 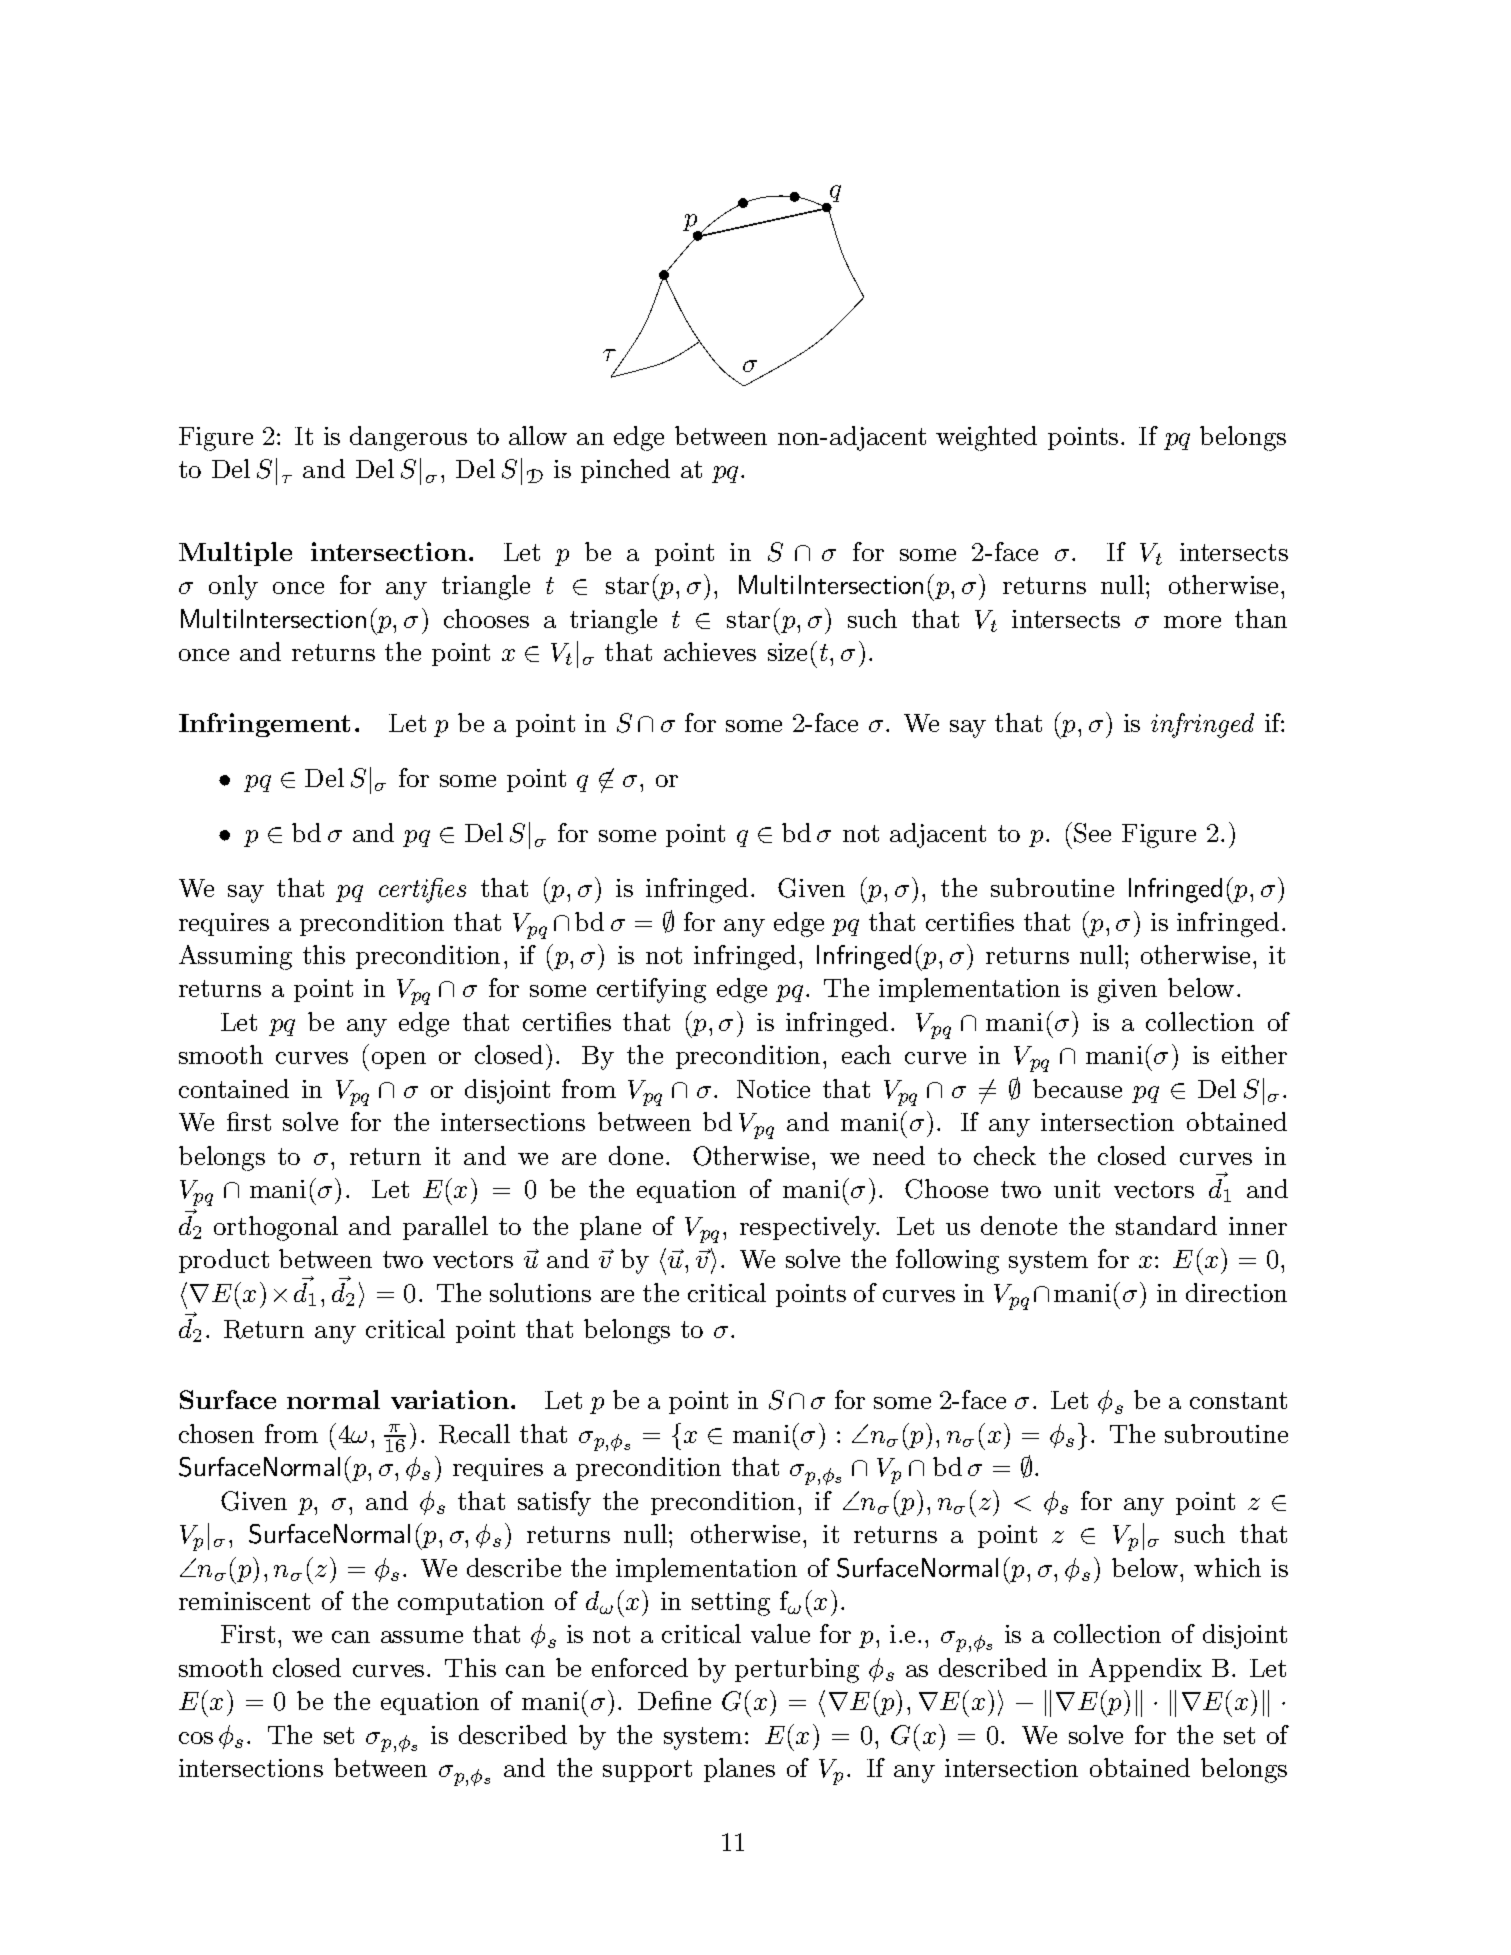 I want to click on because, so click(x=1077, y=1088).
